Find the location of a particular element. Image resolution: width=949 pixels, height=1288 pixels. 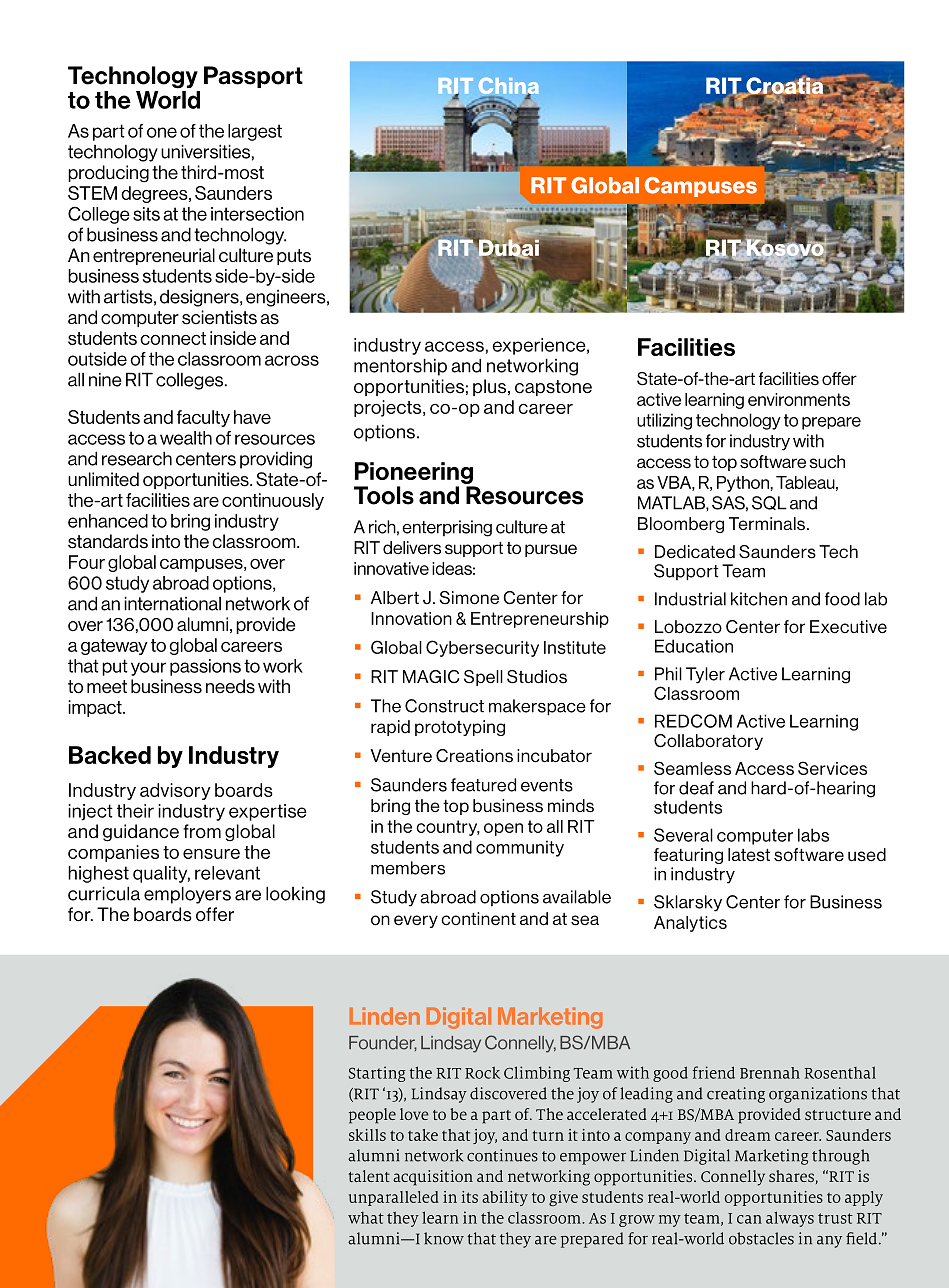

what is located at coordinates (366, 1218).
